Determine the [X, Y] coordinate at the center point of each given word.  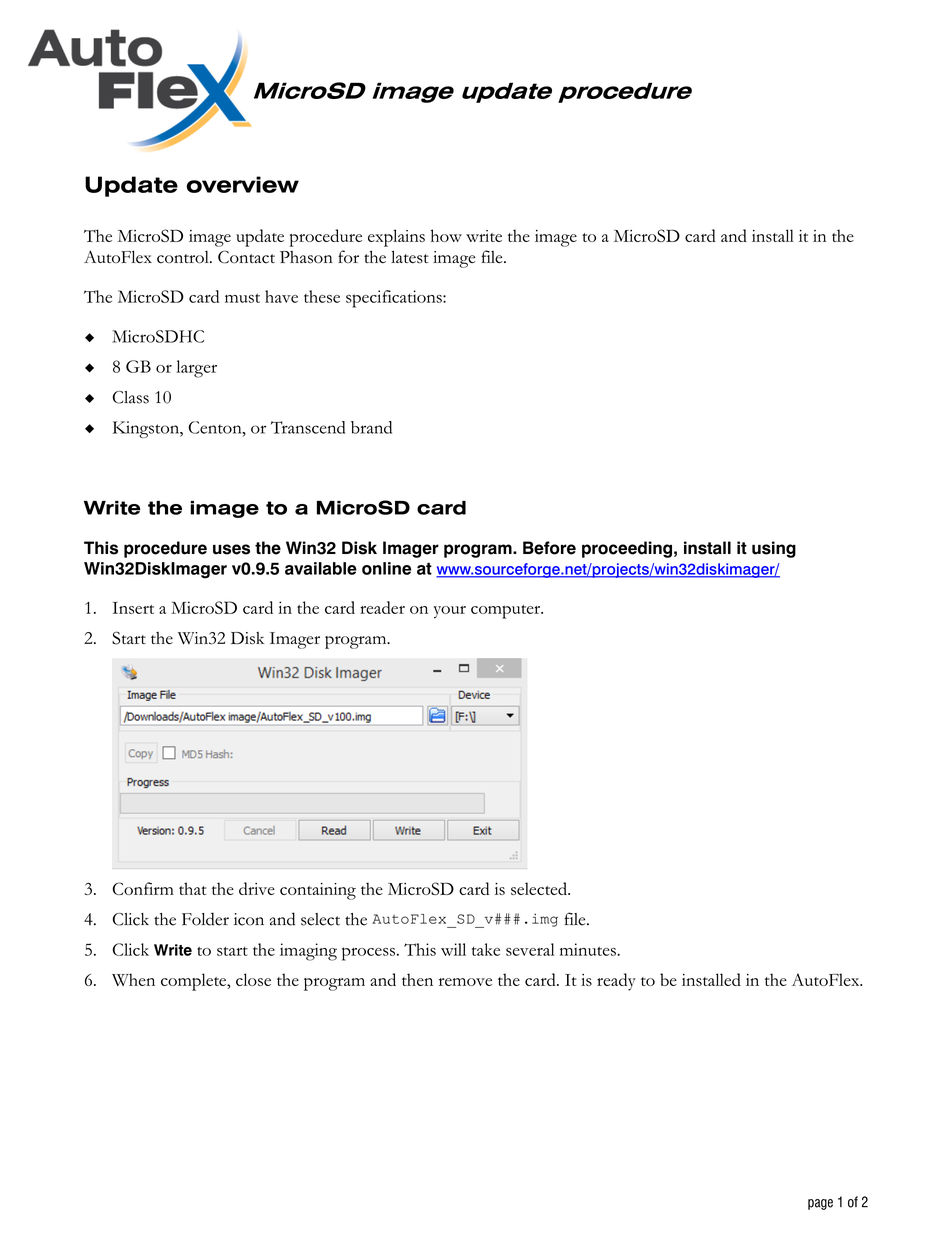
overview [242, 184]
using [774, 549]
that [192, 888]
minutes [589, 949]
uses [231, 549]
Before [549, 548]
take [486, 949]
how [446, 235]
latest [410, 257]
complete [195, 982]
